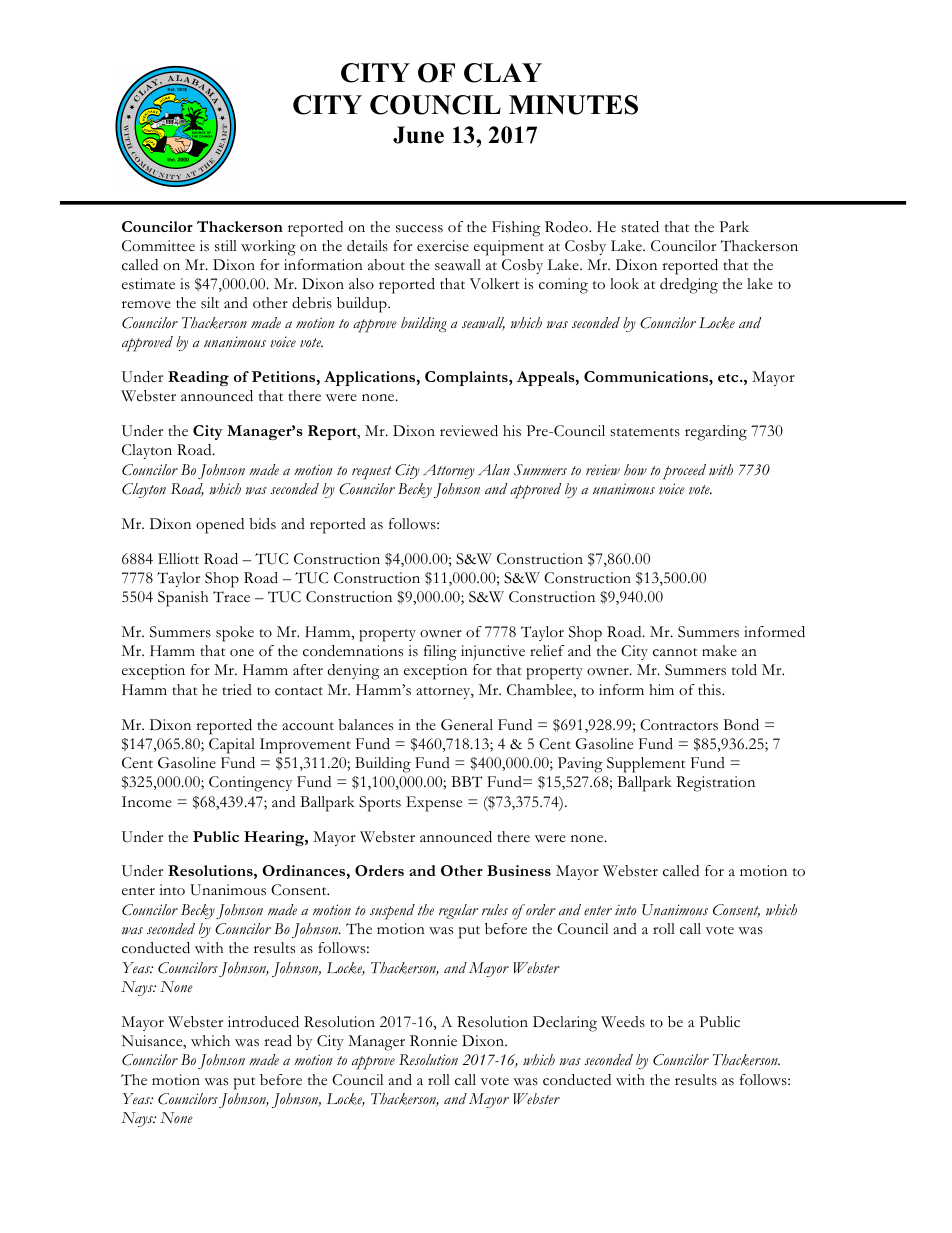 The image size is (952, 1233). I want to click on June, so click(418, 135).
